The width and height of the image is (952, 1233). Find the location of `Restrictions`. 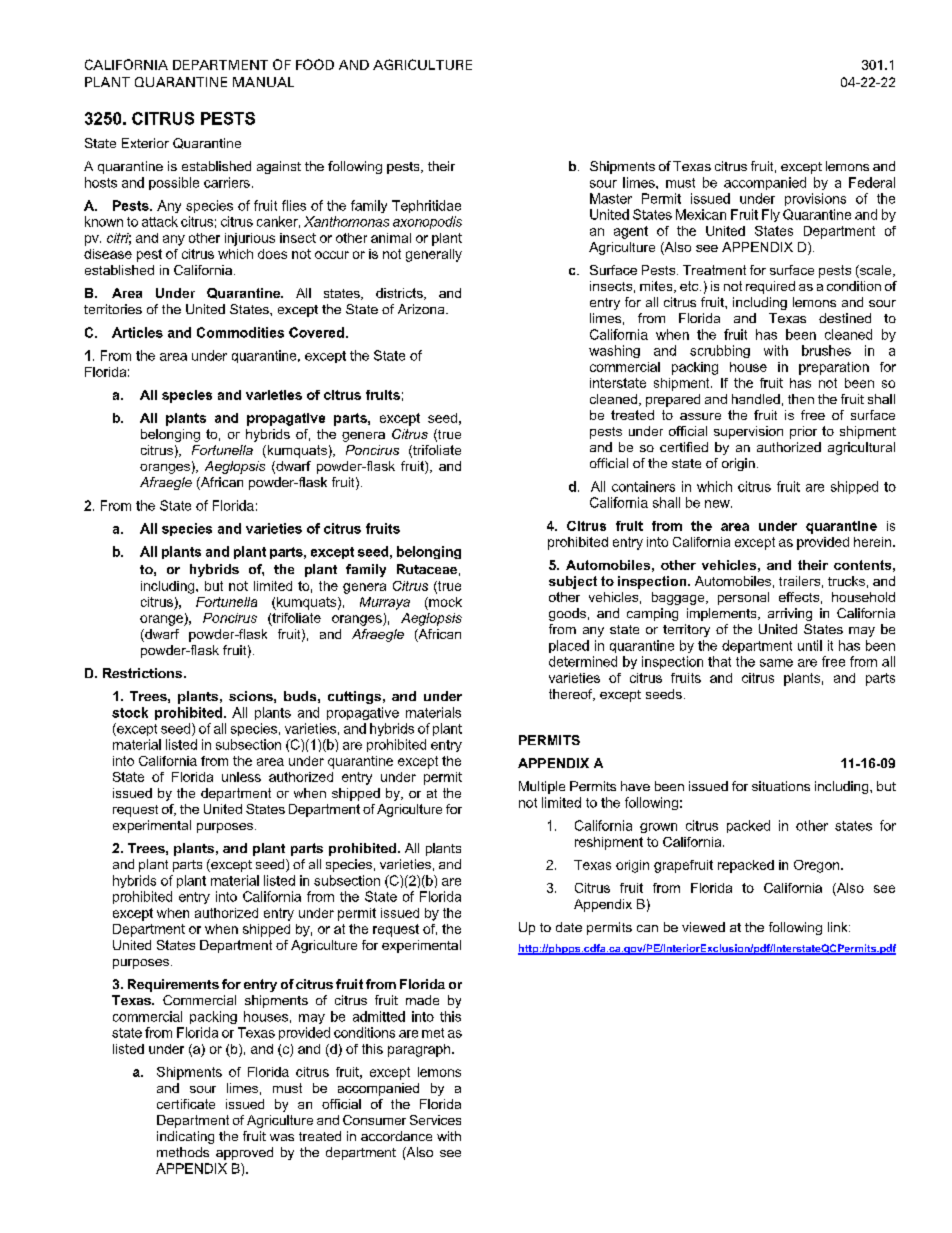

Restrictions is located at coordinates (144, 673).
